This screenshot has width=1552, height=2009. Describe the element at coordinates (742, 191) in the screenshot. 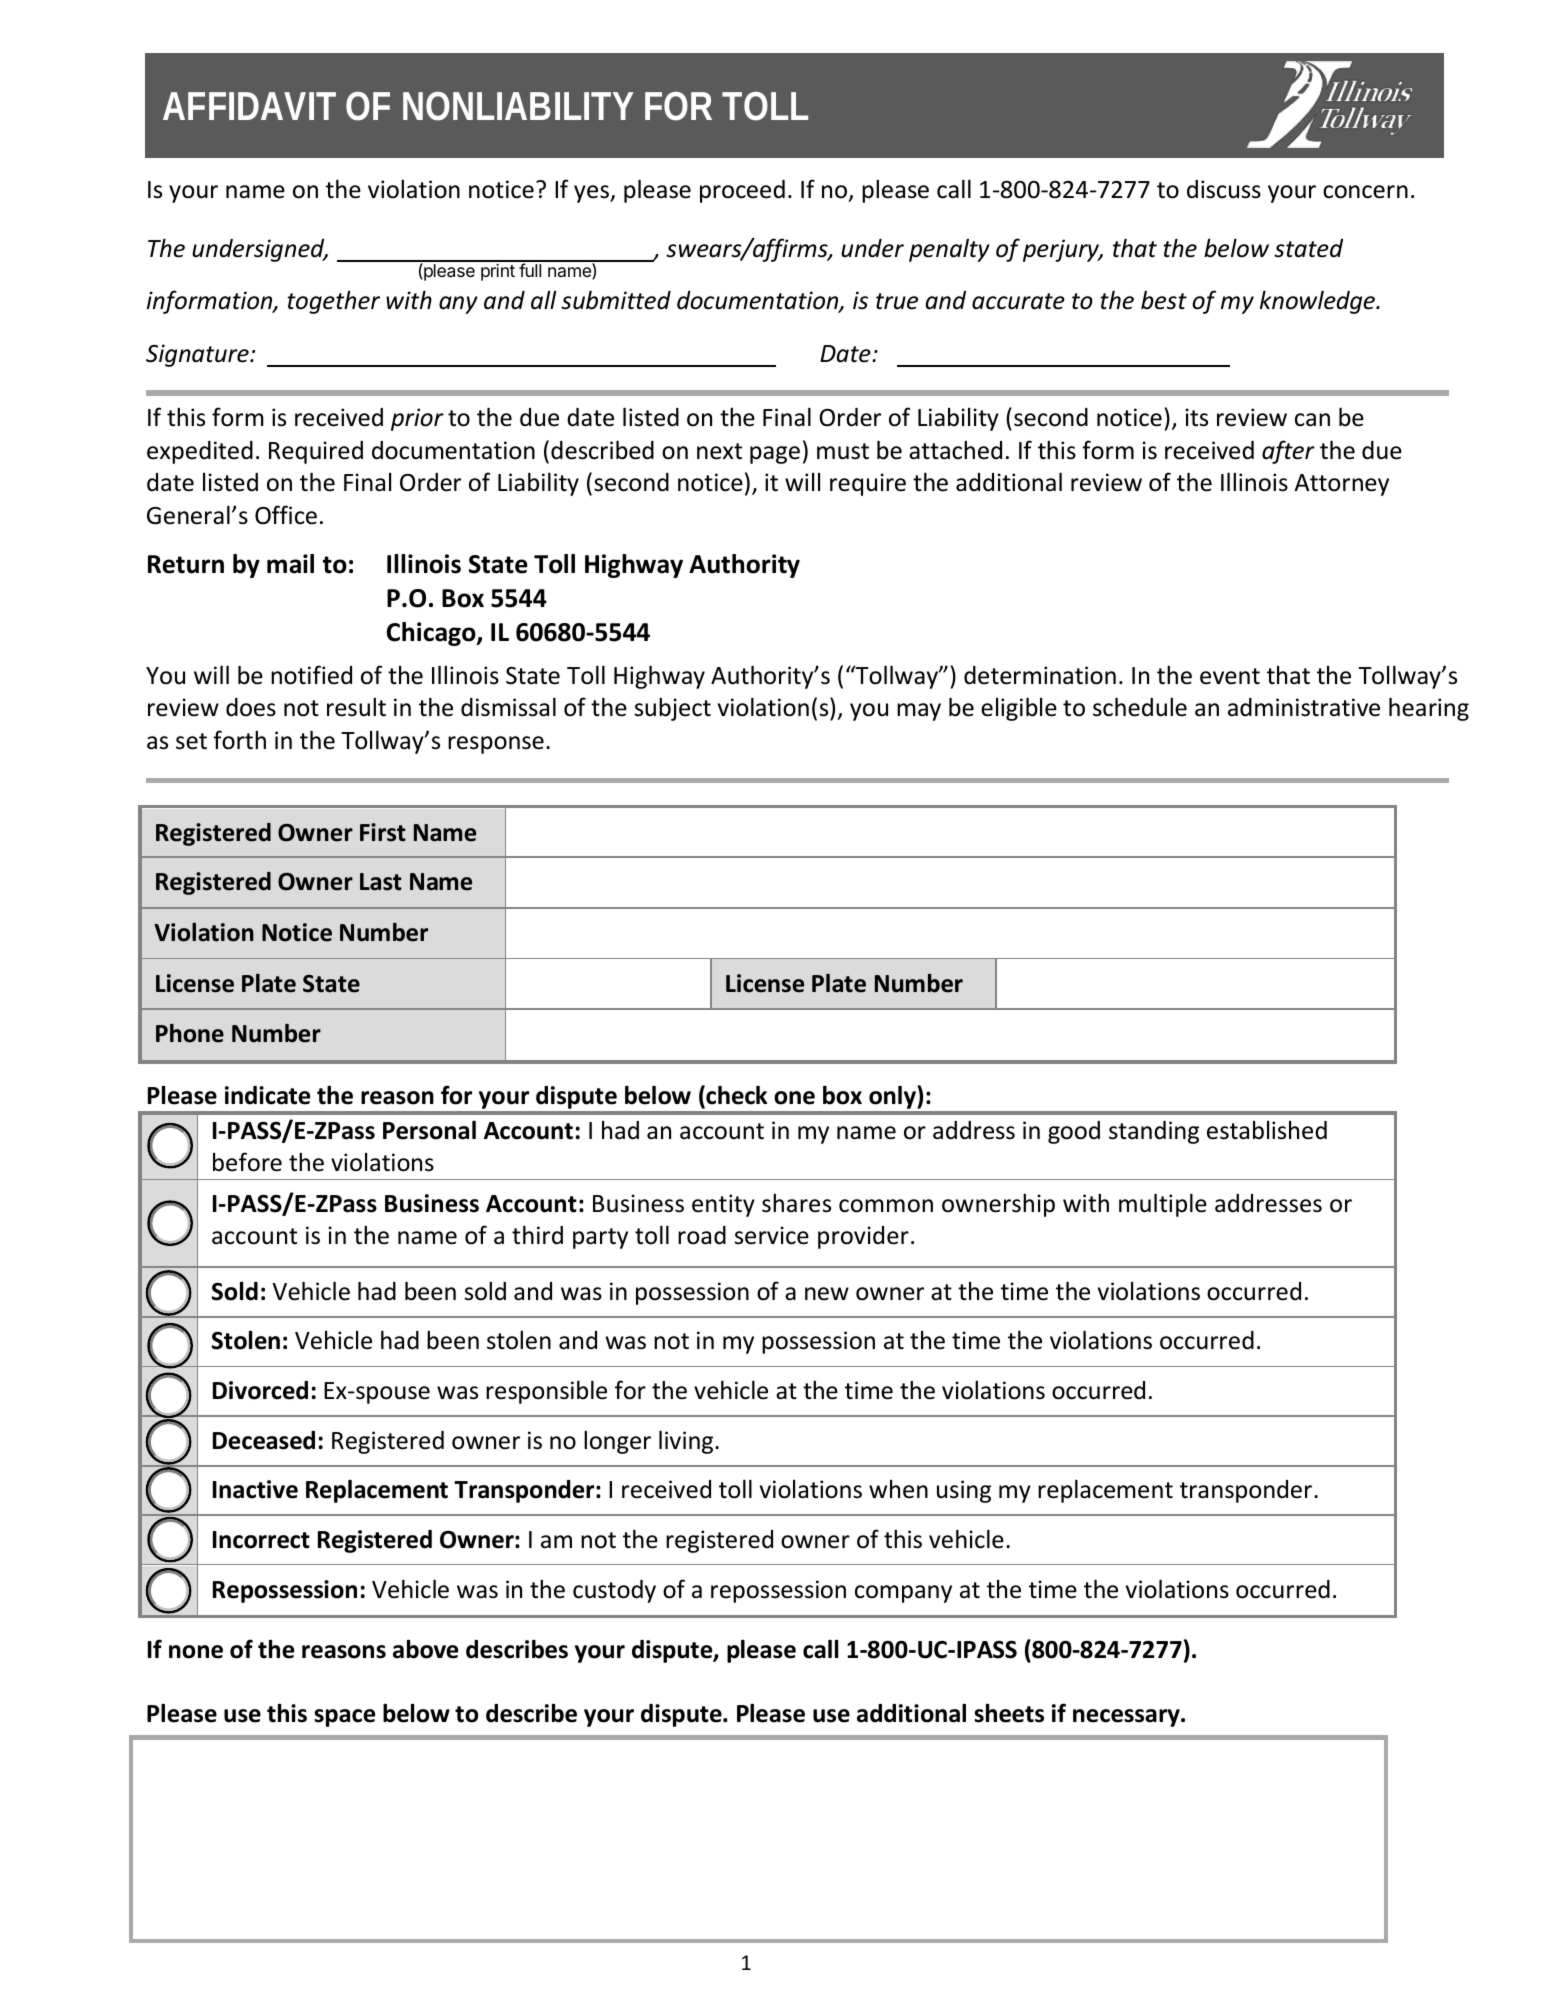

I see `proceed` at that location.
